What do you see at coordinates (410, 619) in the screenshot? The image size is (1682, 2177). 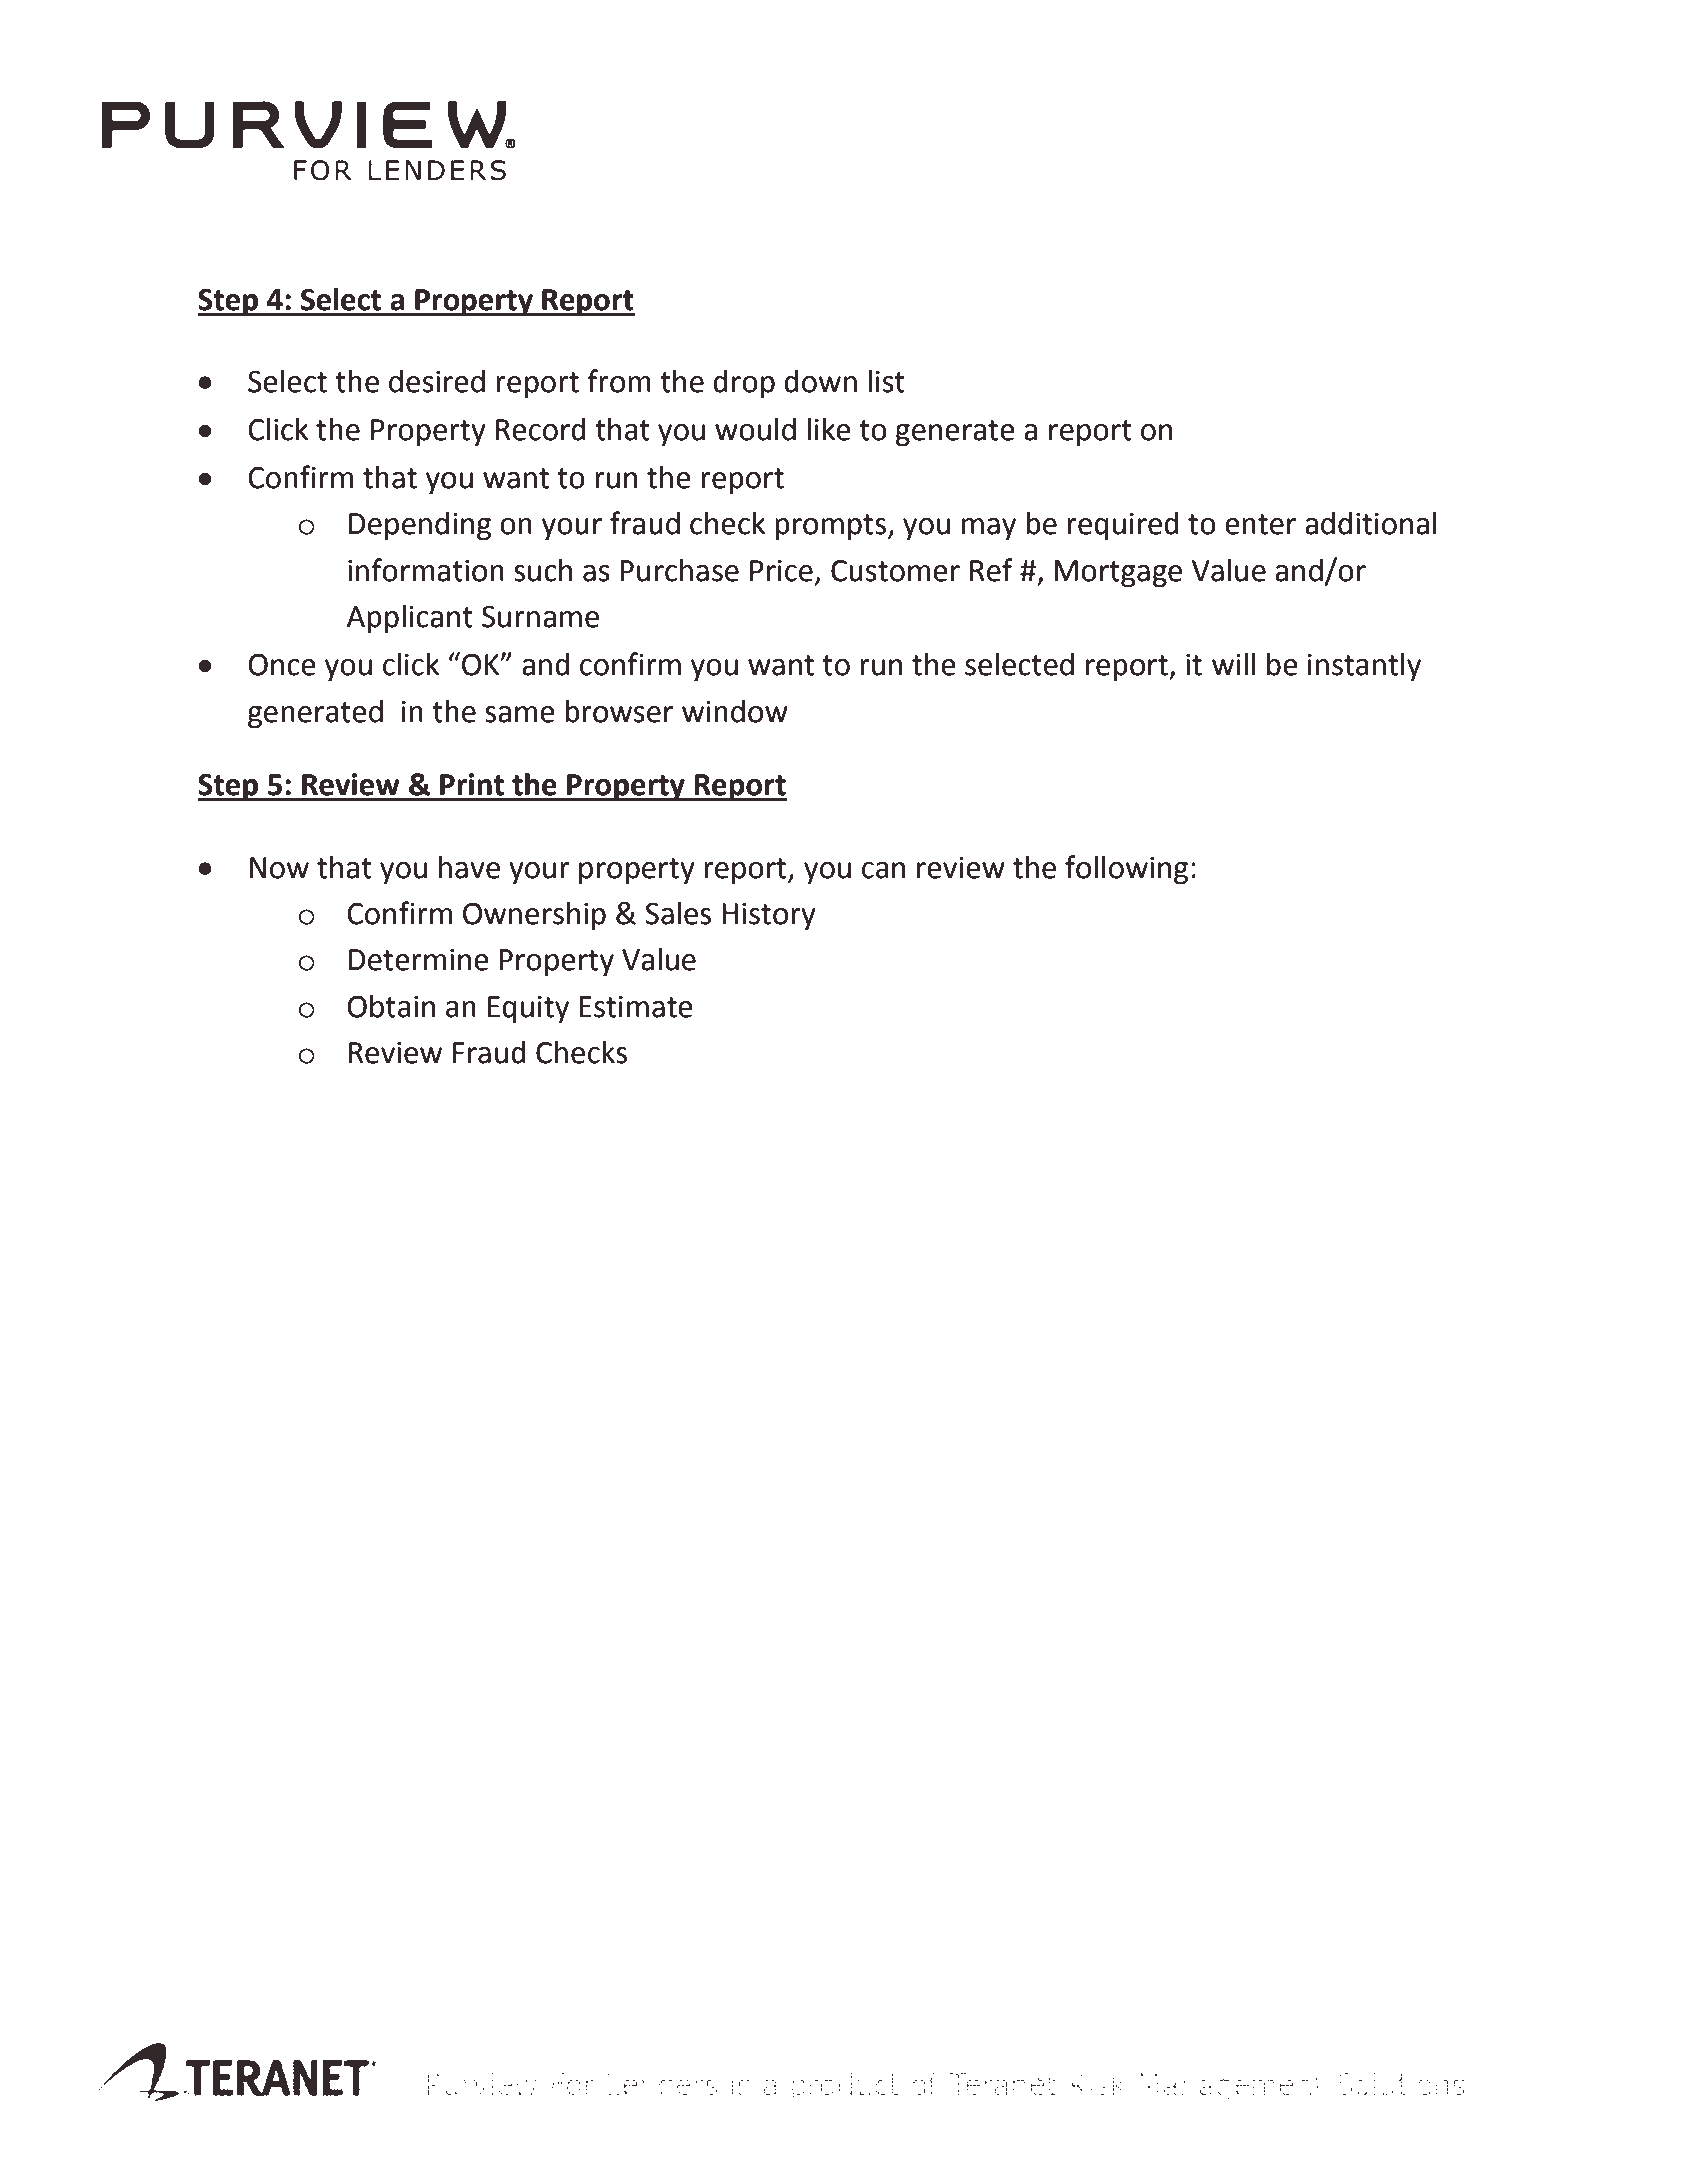 I see `Applicant` at bounding box center [410, 619].
